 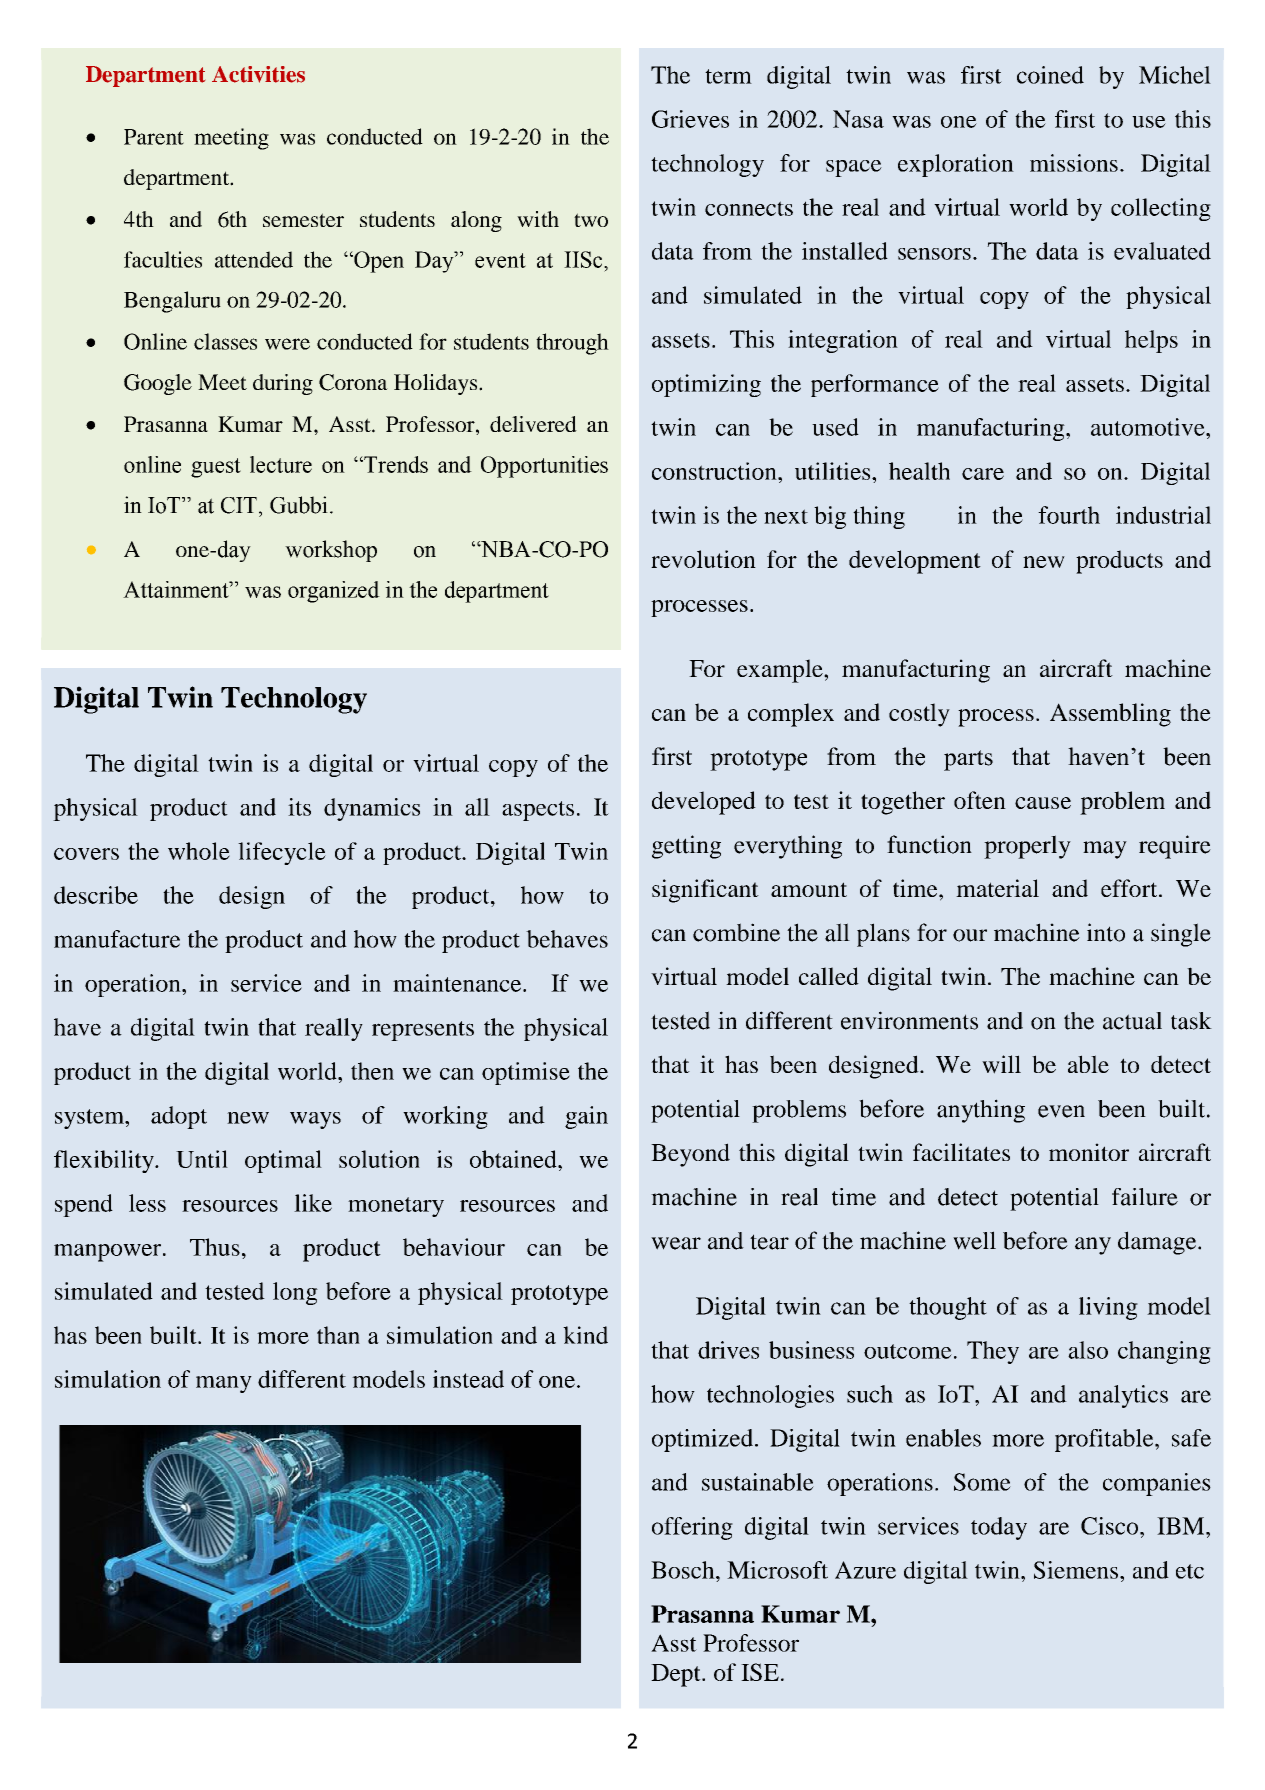 I want to click on gain, so click(x=586, y=1117).
